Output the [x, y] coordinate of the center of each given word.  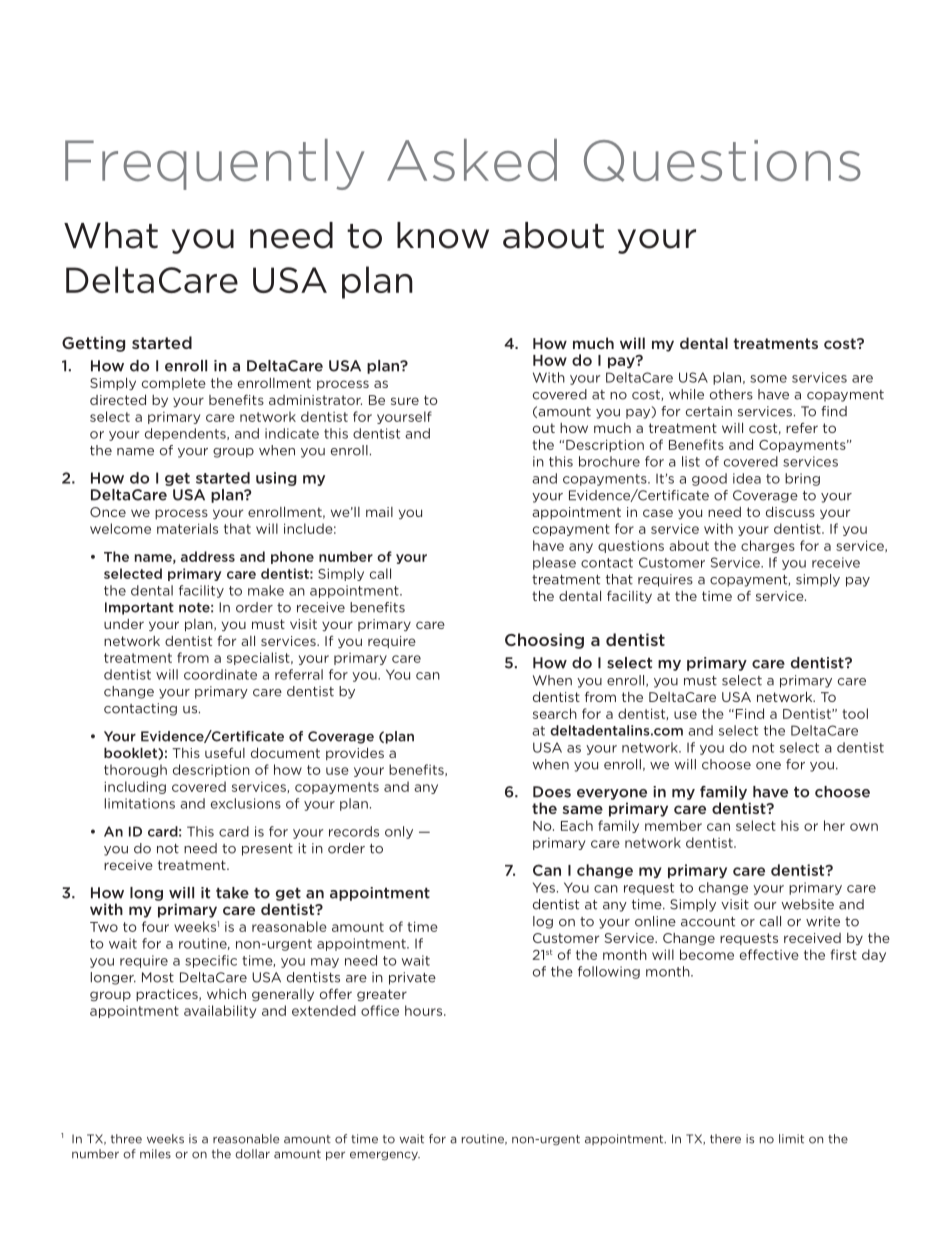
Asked [472, 160]
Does [552, 792]
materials [187, 528]
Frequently [214, 164]
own [864, 827]
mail [379, 512]
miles [155, 1154]
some [768, 379]
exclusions [246, 803]
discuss [790, 511]
